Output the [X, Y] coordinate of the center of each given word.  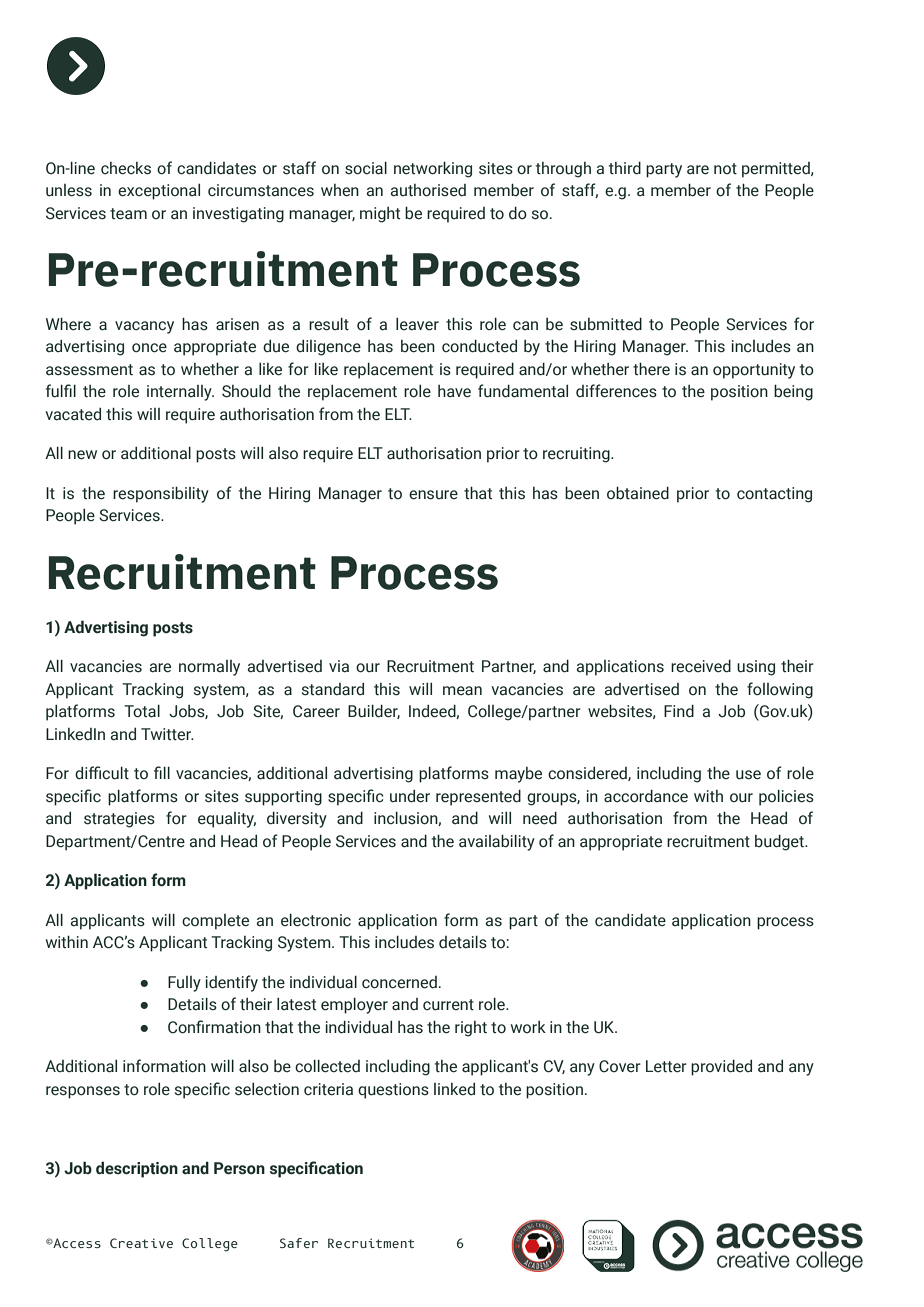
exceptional [159, 192]
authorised [428, 190]
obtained [638, 493]
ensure [433, 495]
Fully [184, 984]
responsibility [161, 494]
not [725, 169]
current [448, 1005]
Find [679, 711]
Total [142, 711]
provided [721, 1067]
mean [462, 691]
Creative [141, 1243]
